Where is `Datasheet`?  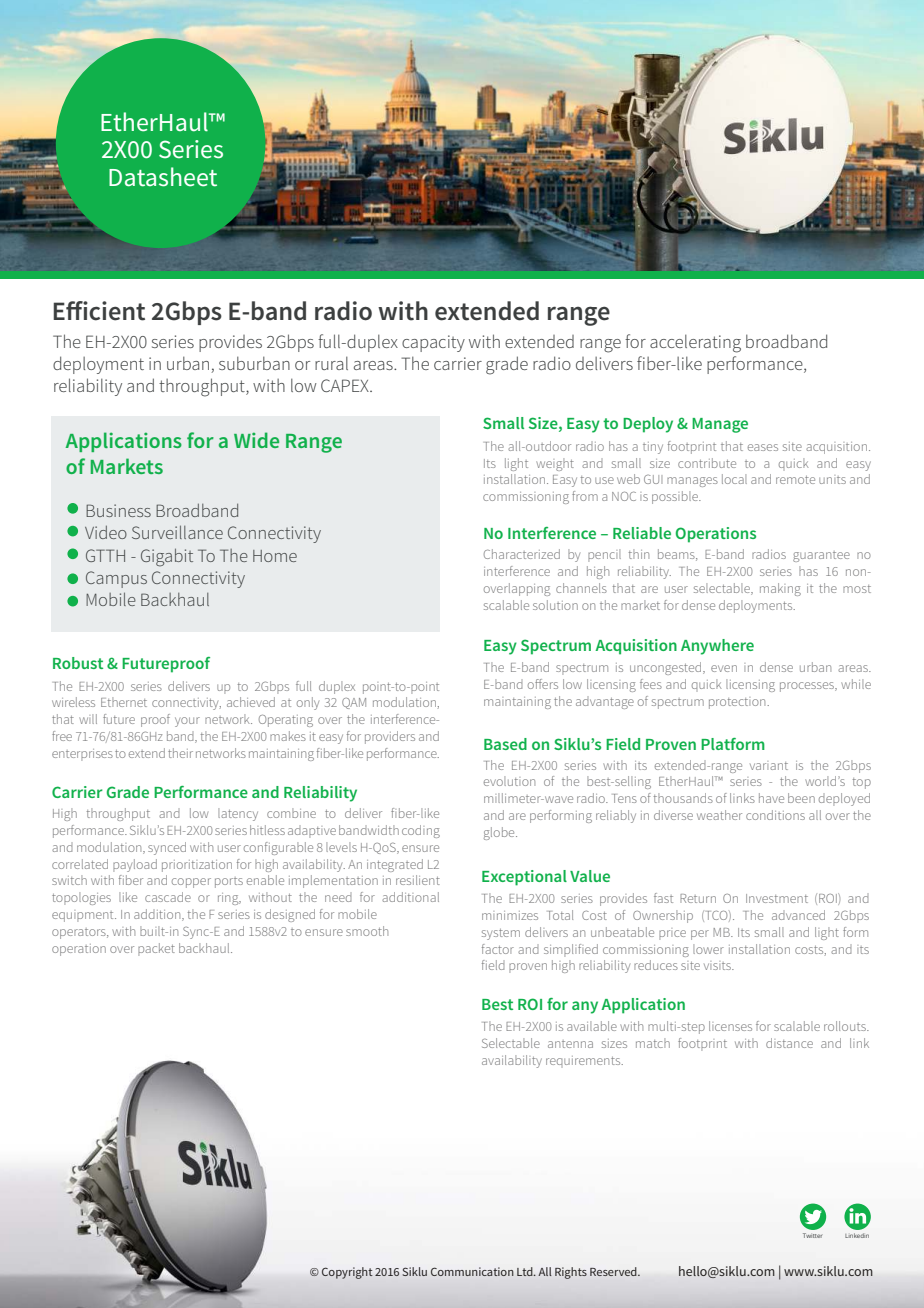
Datasheet is located at coordinates (163, 177).
